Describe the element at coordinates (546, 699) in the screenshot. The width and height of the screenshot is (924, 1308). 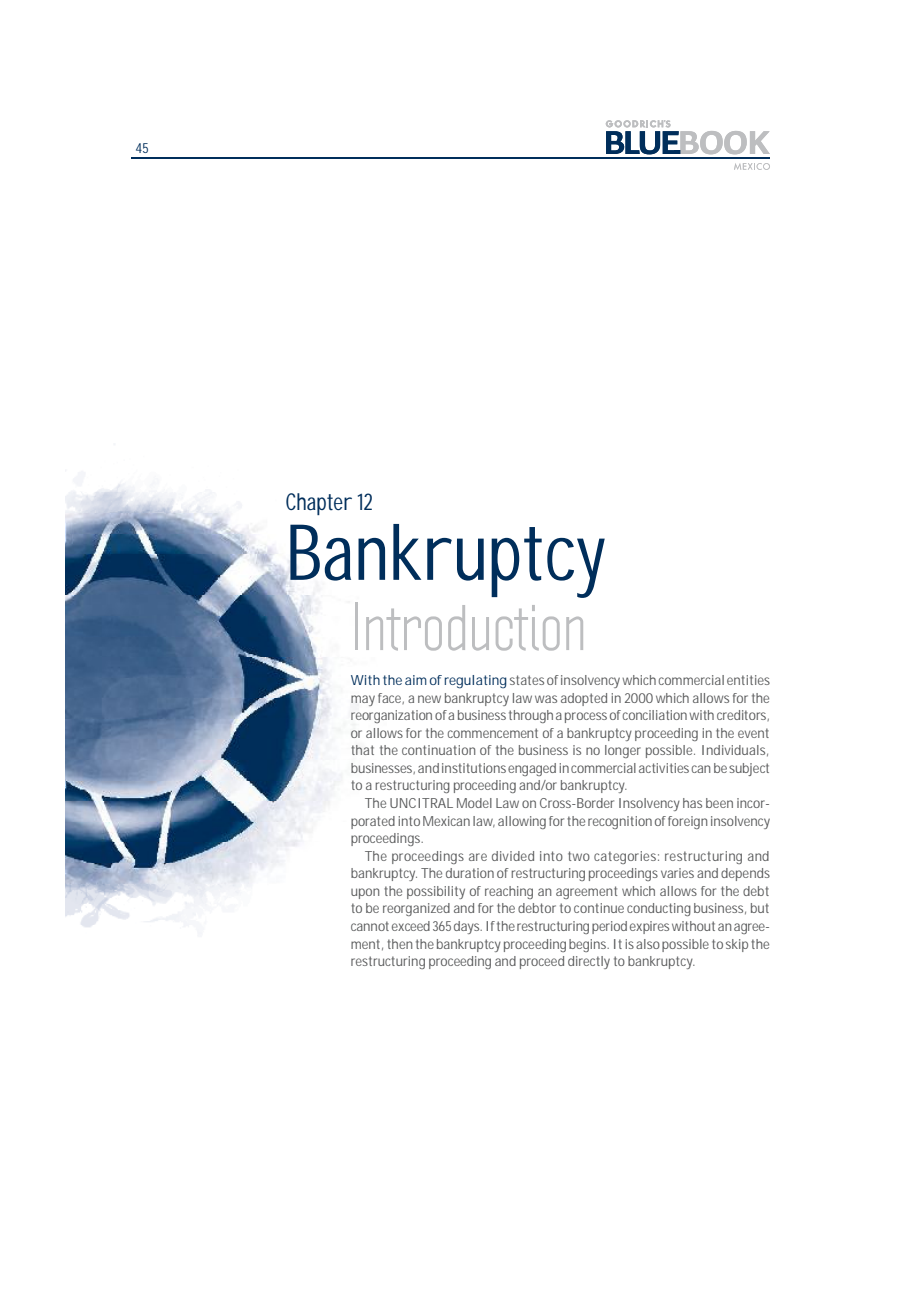
I see `was` at that location.
